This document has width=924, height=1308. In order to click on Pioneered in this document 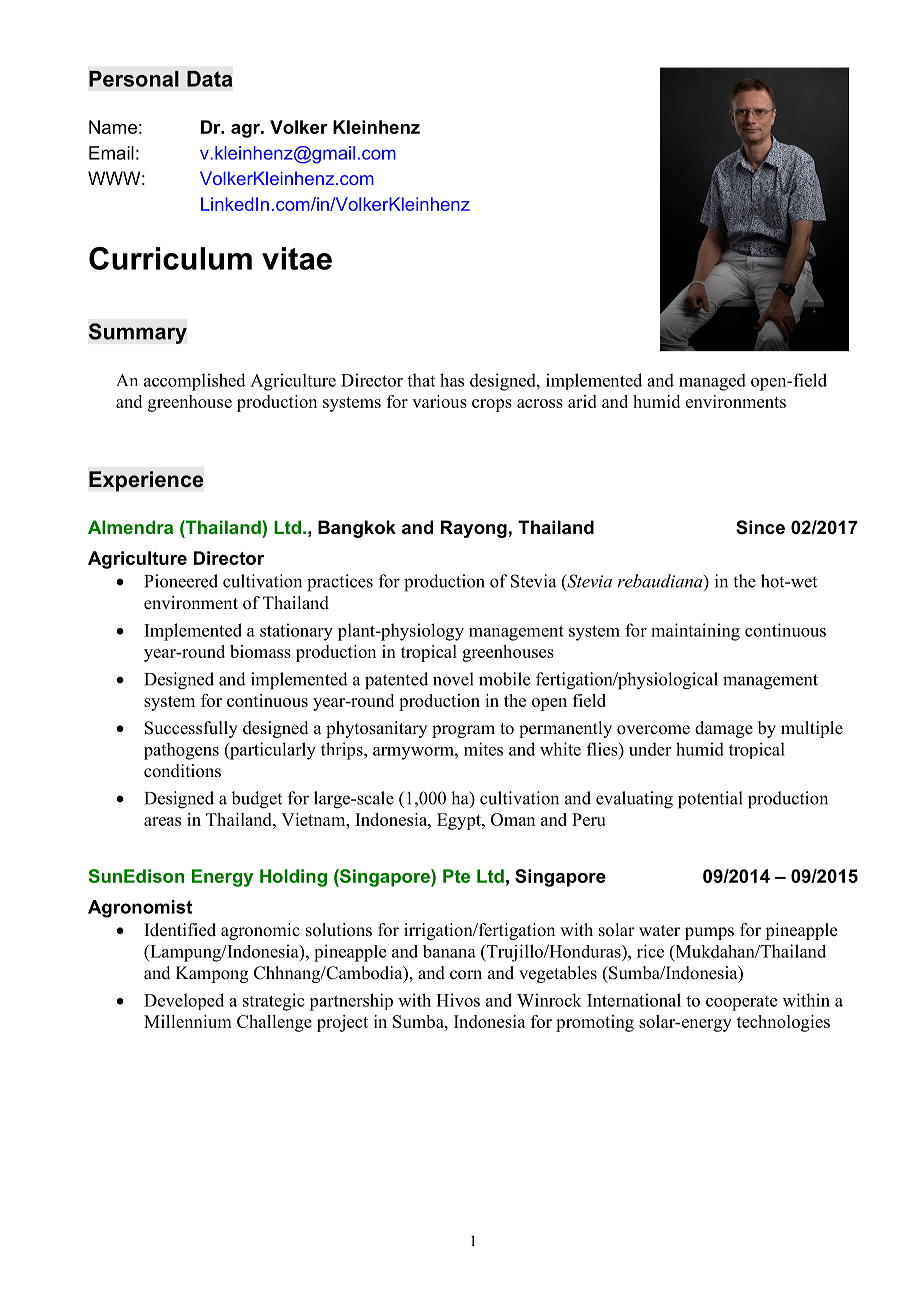, I will do `click(181, 581)`.
